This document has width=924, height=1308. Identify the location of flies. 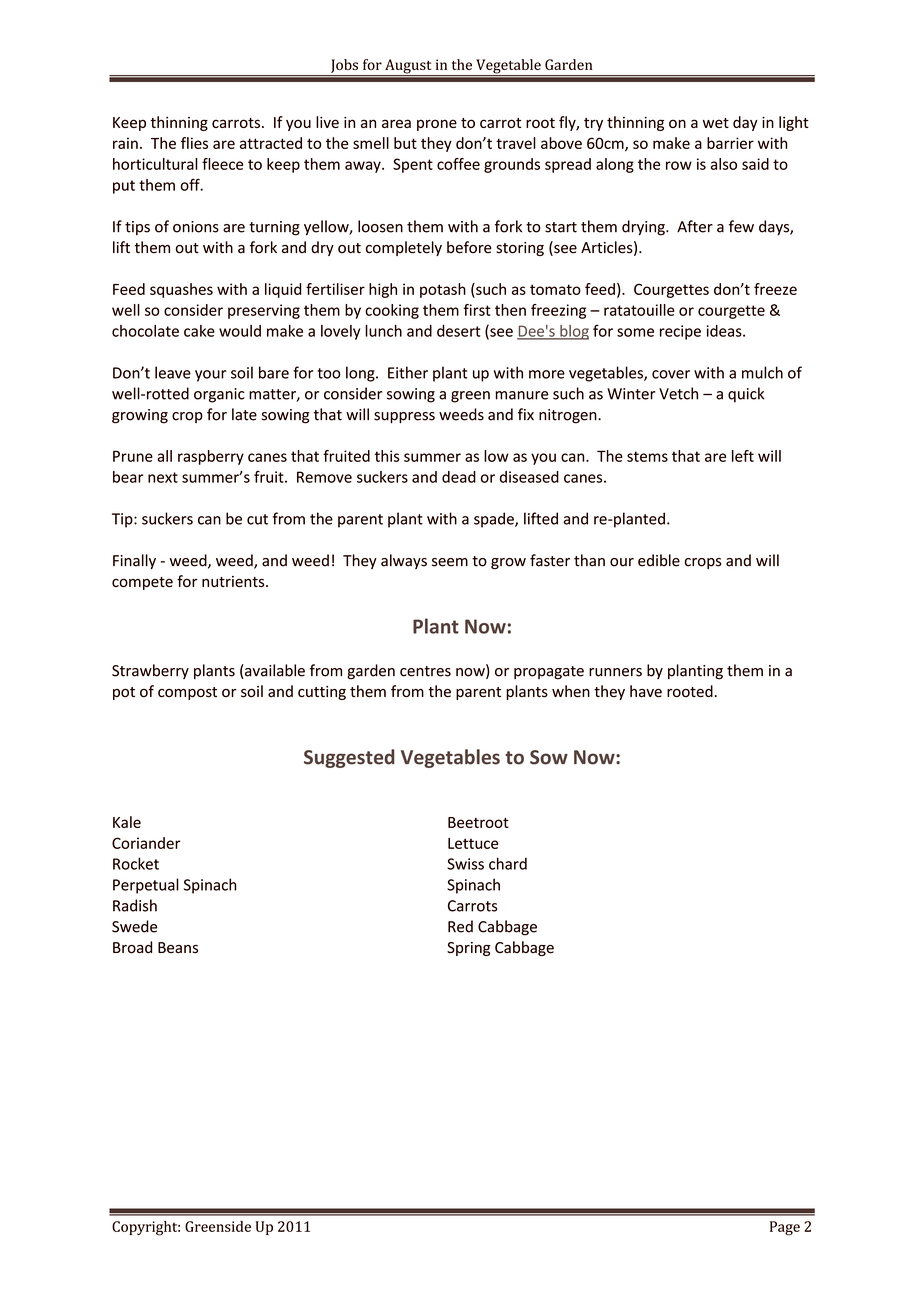
(194, 143).
